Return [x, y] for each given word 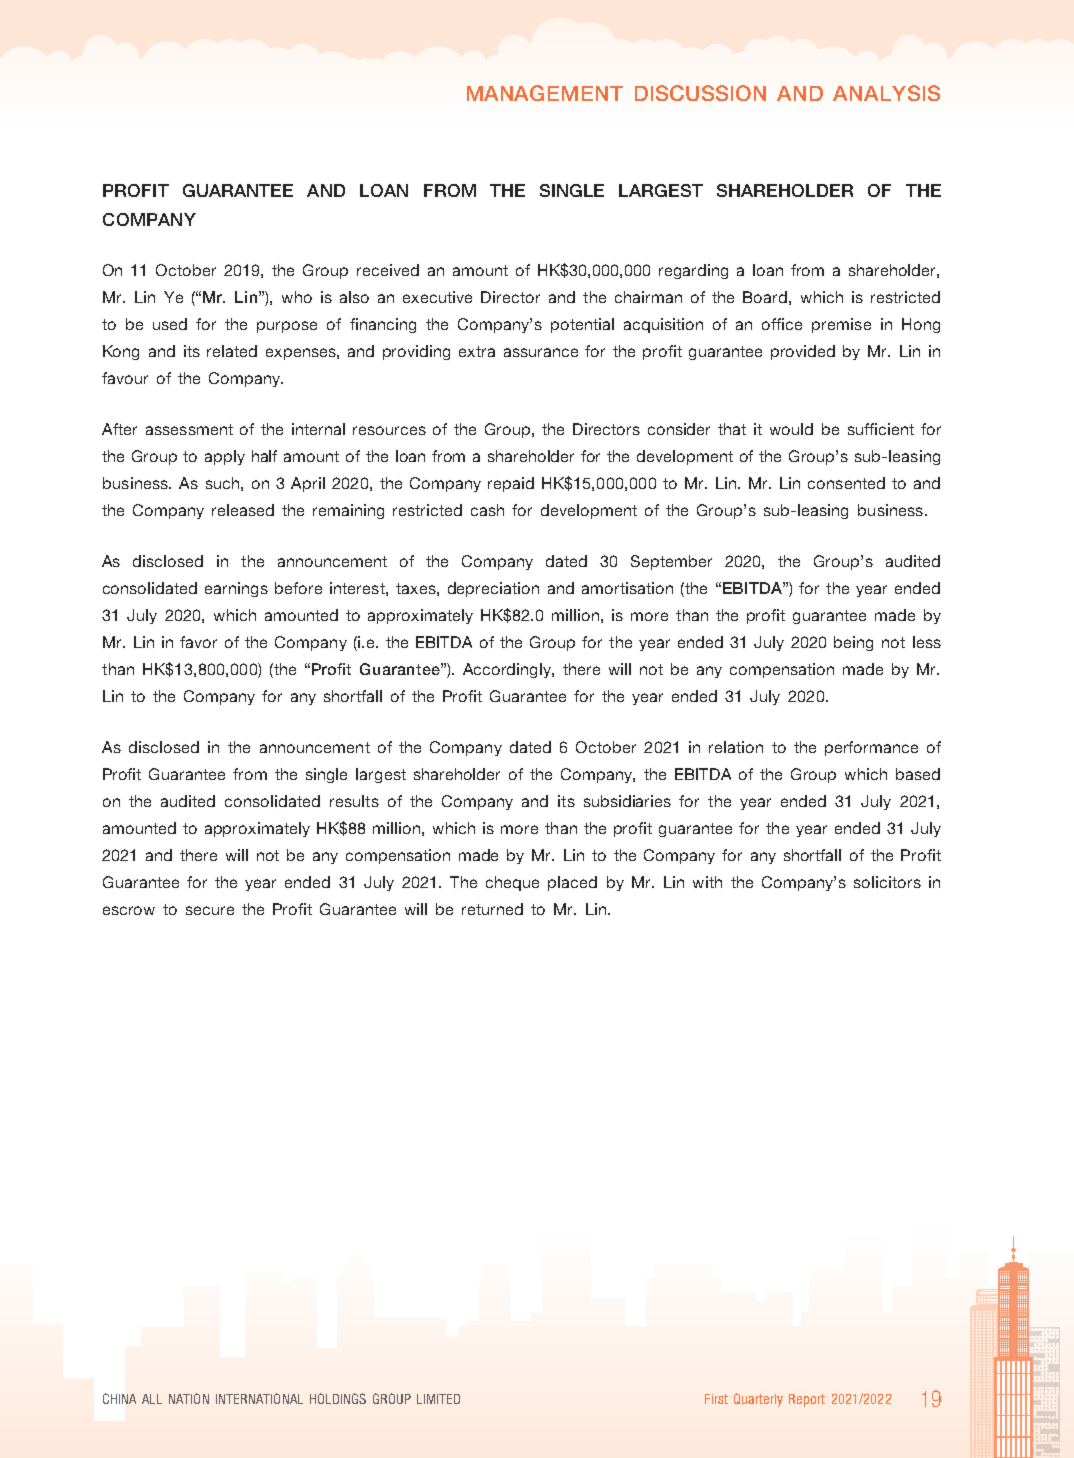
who [297, 297]
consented [846, 483]
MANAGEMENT [545, 93]
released [243, 510]
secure [210, 910]
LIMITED [438, 1399]
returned [492, 909]
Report [807, 1400]
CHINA [119, 1398]
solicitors [887, 882]
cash [487, 510]
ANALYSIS [886, 93]
